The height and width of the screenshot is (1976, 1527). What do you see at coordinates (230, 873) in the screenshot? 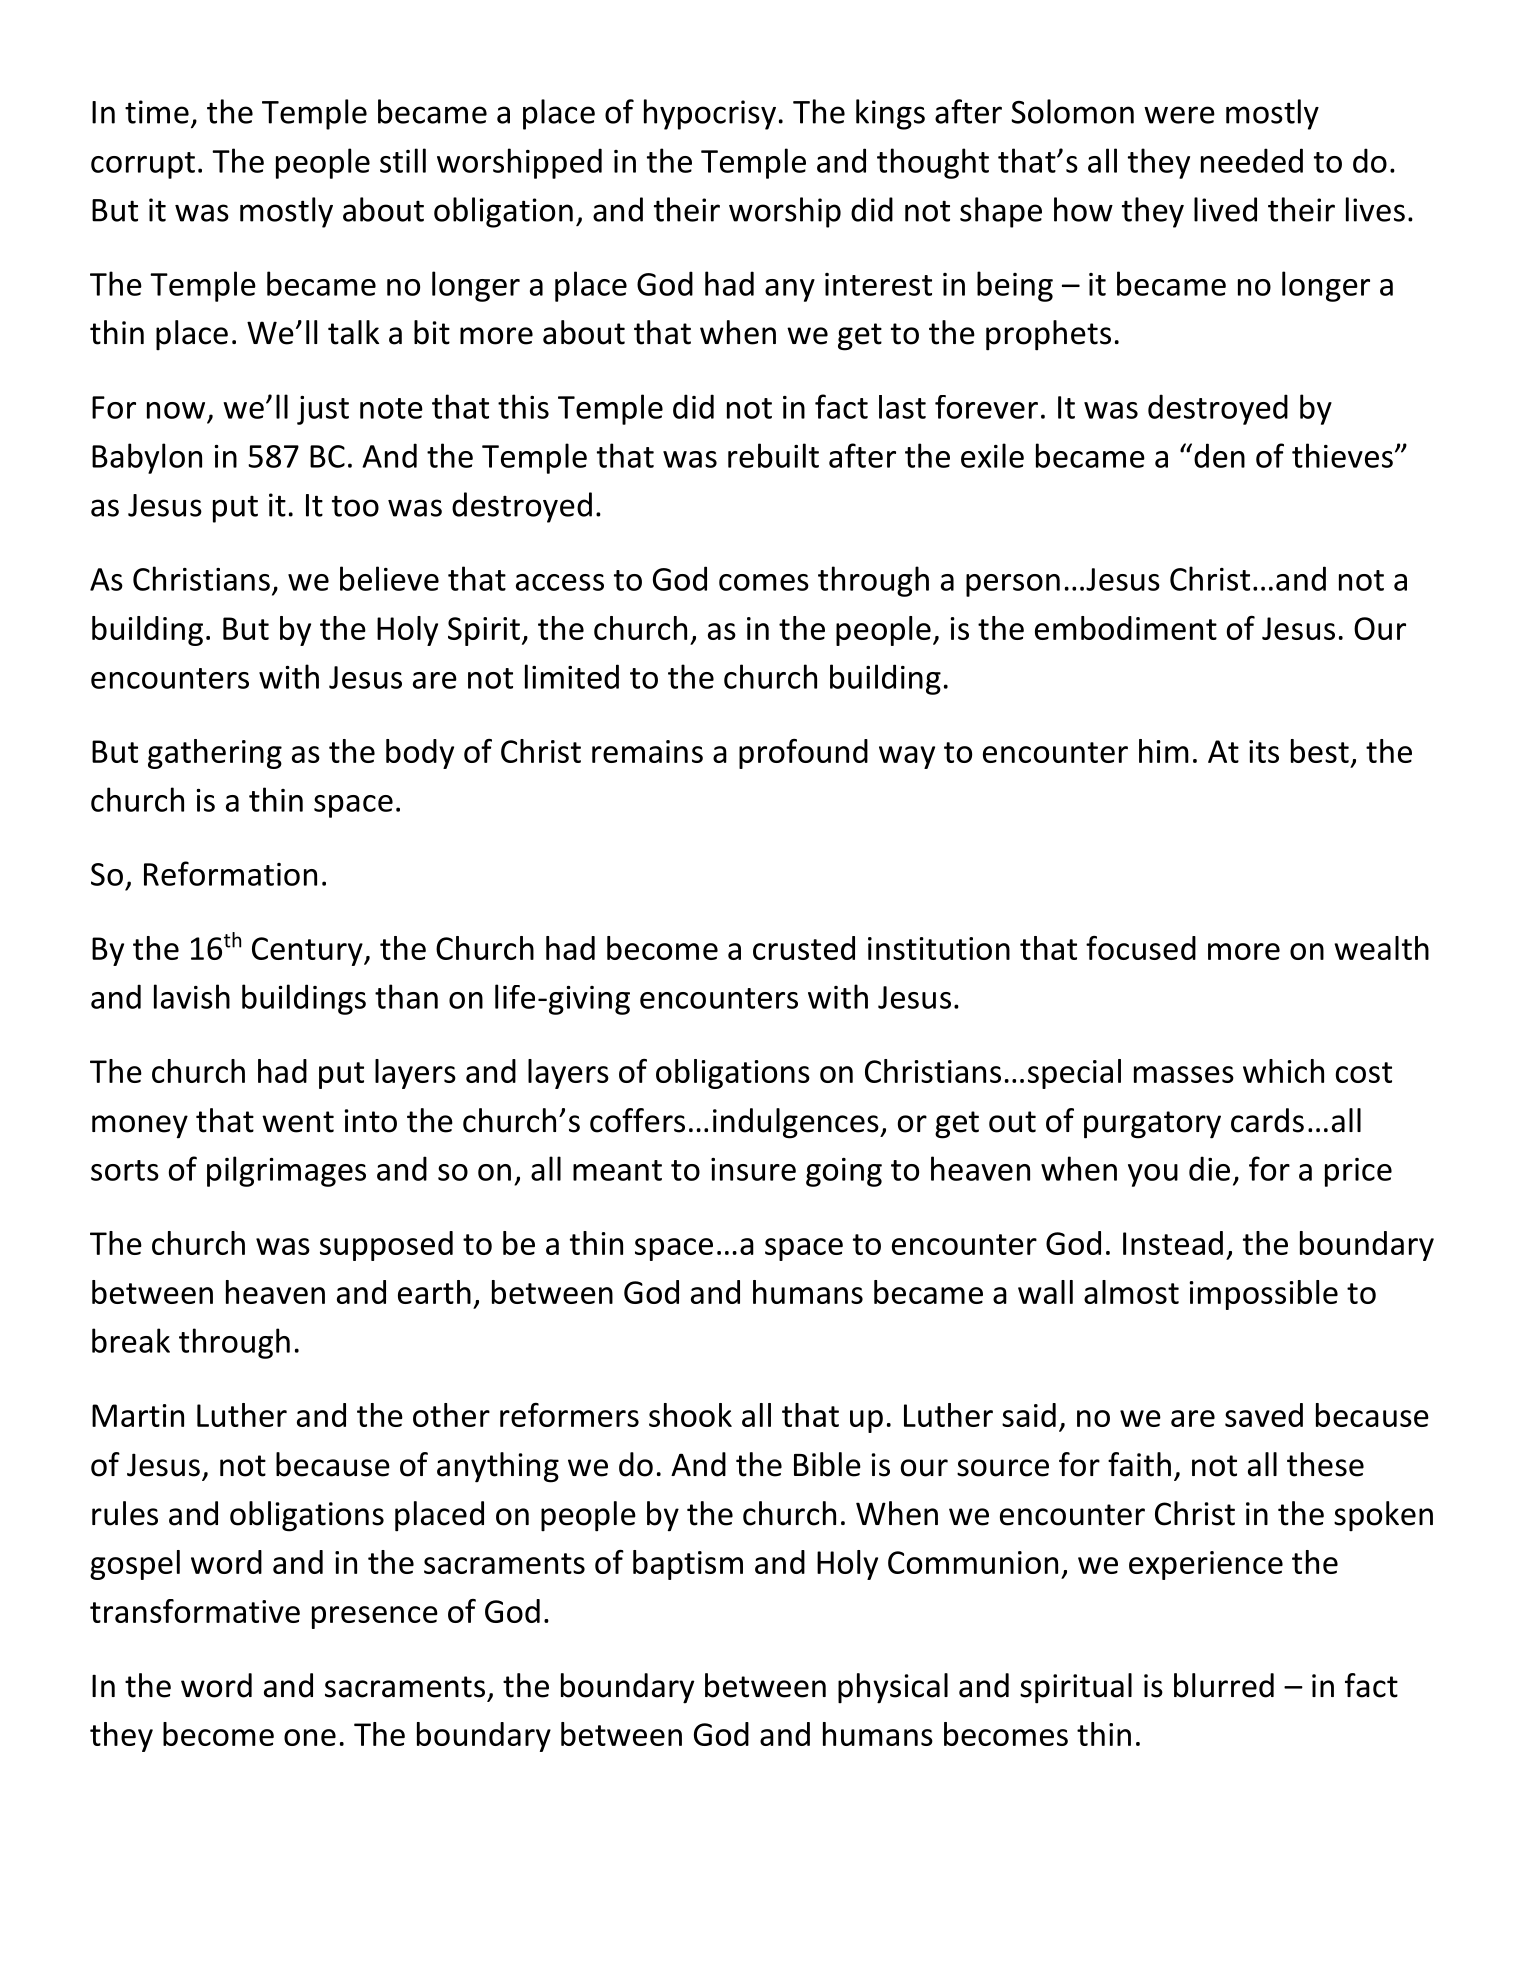
I see `Reformation` at bounding box center [230, 873].
